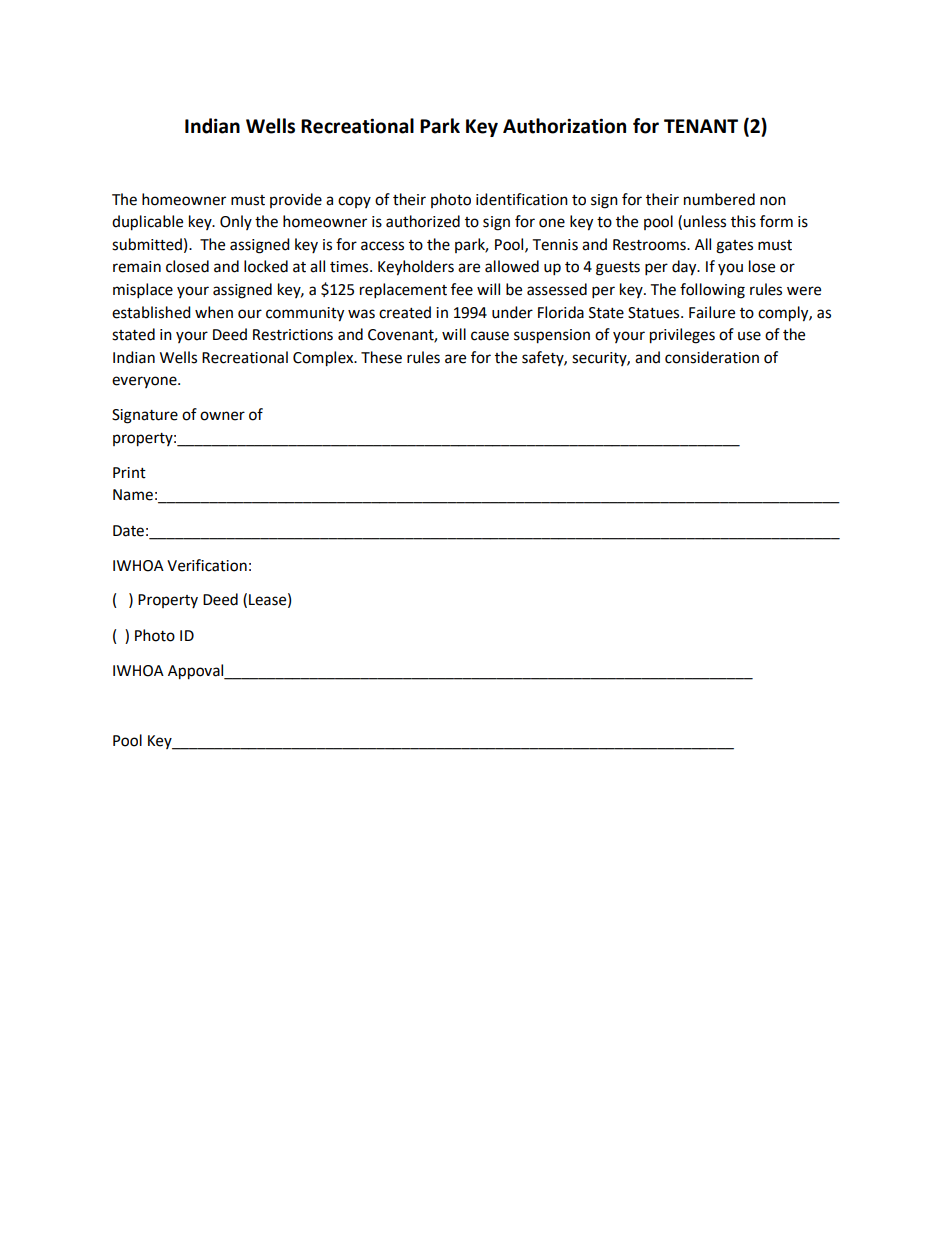 The height and width of the page is (1233, 952). I want to click on Restrictions, so click(293, 335).
